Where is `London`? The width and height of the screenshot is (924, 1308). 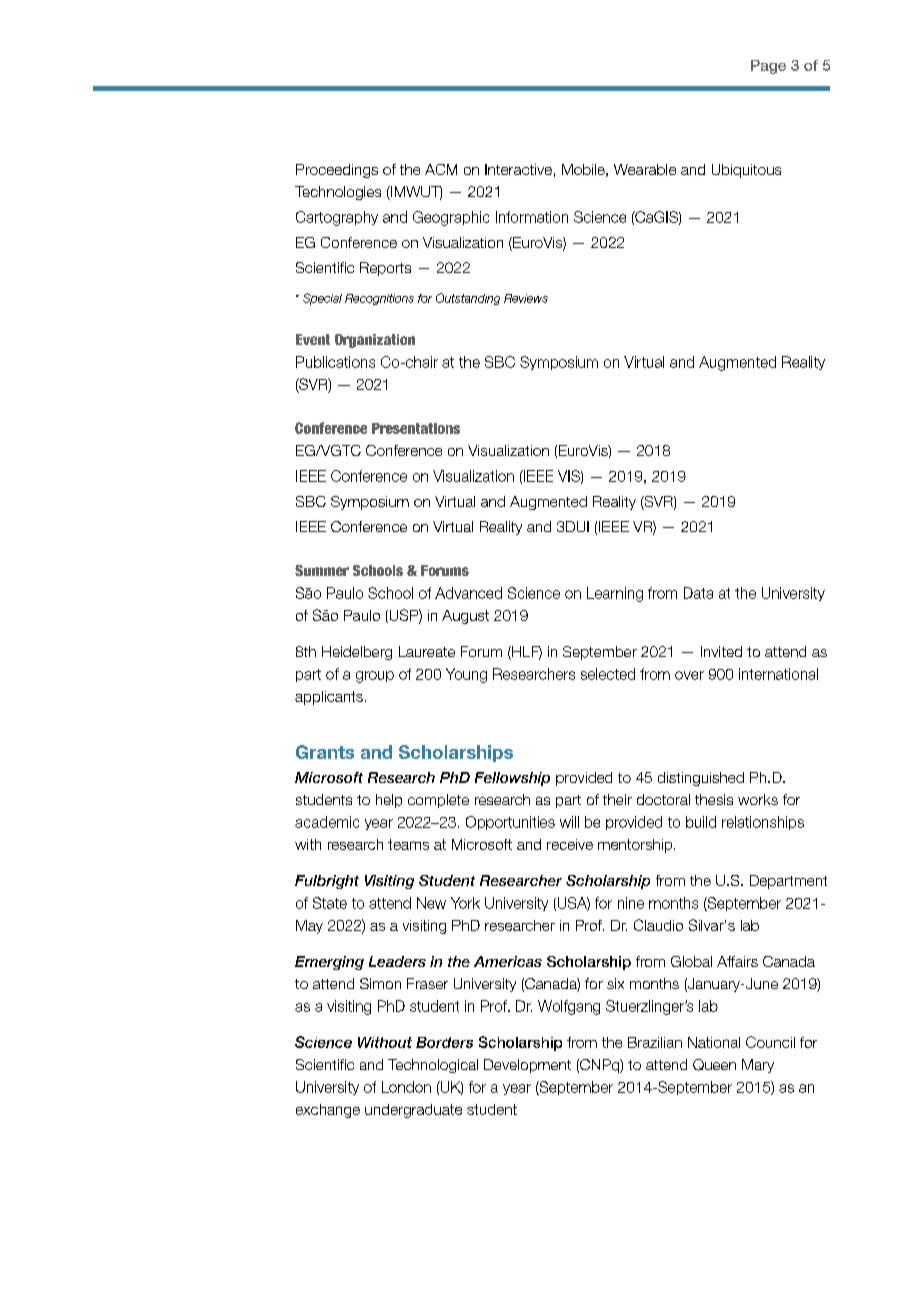
London is located at coordinates (406, 1087).
